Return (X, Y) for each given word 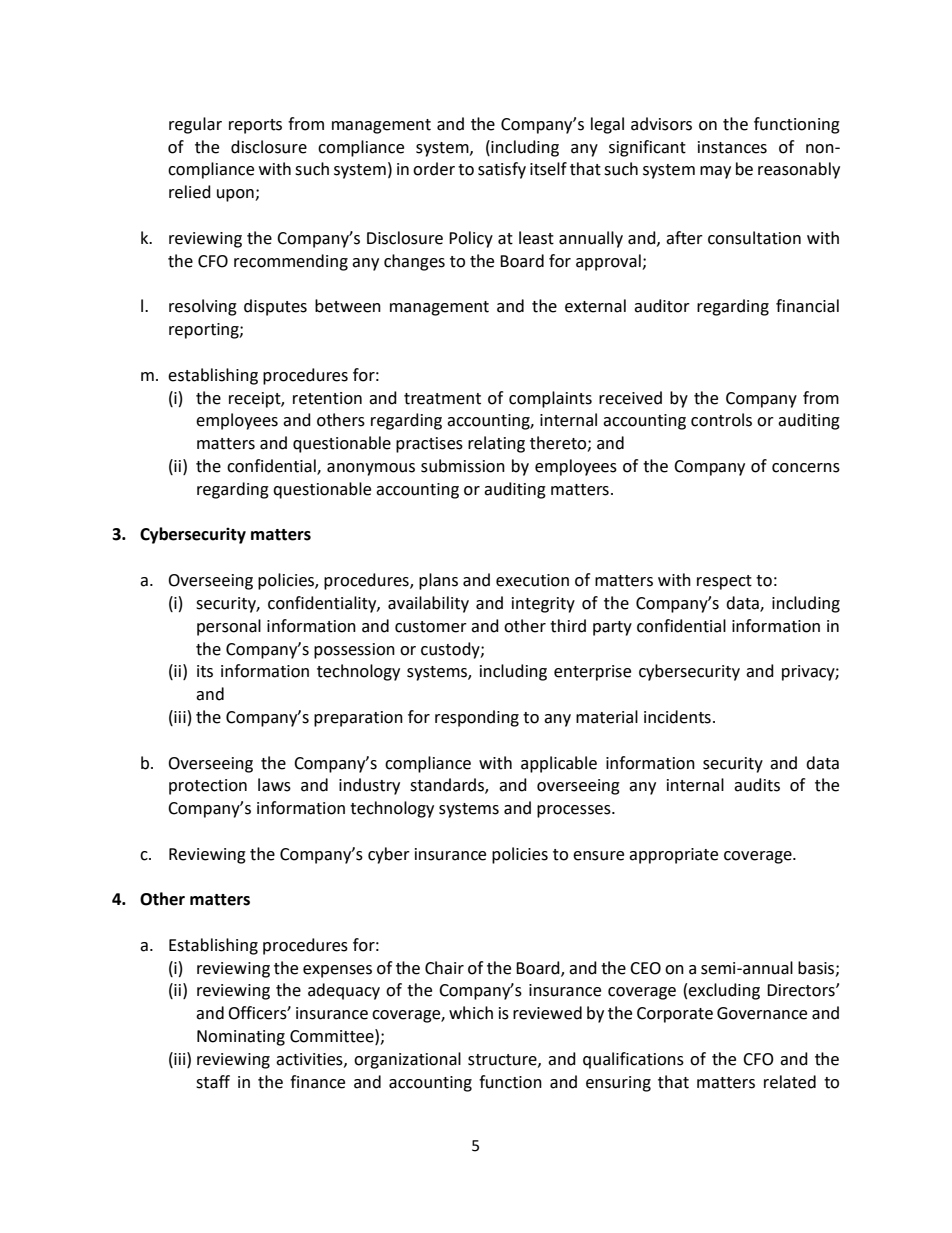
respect (724, 582)
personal (229, 627)
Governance (762, 1013)
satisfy (502, 170)
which (471, 1013)
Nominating (241, 1038)
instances (732, 147)
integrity (543, 605)
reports (255, 126)
